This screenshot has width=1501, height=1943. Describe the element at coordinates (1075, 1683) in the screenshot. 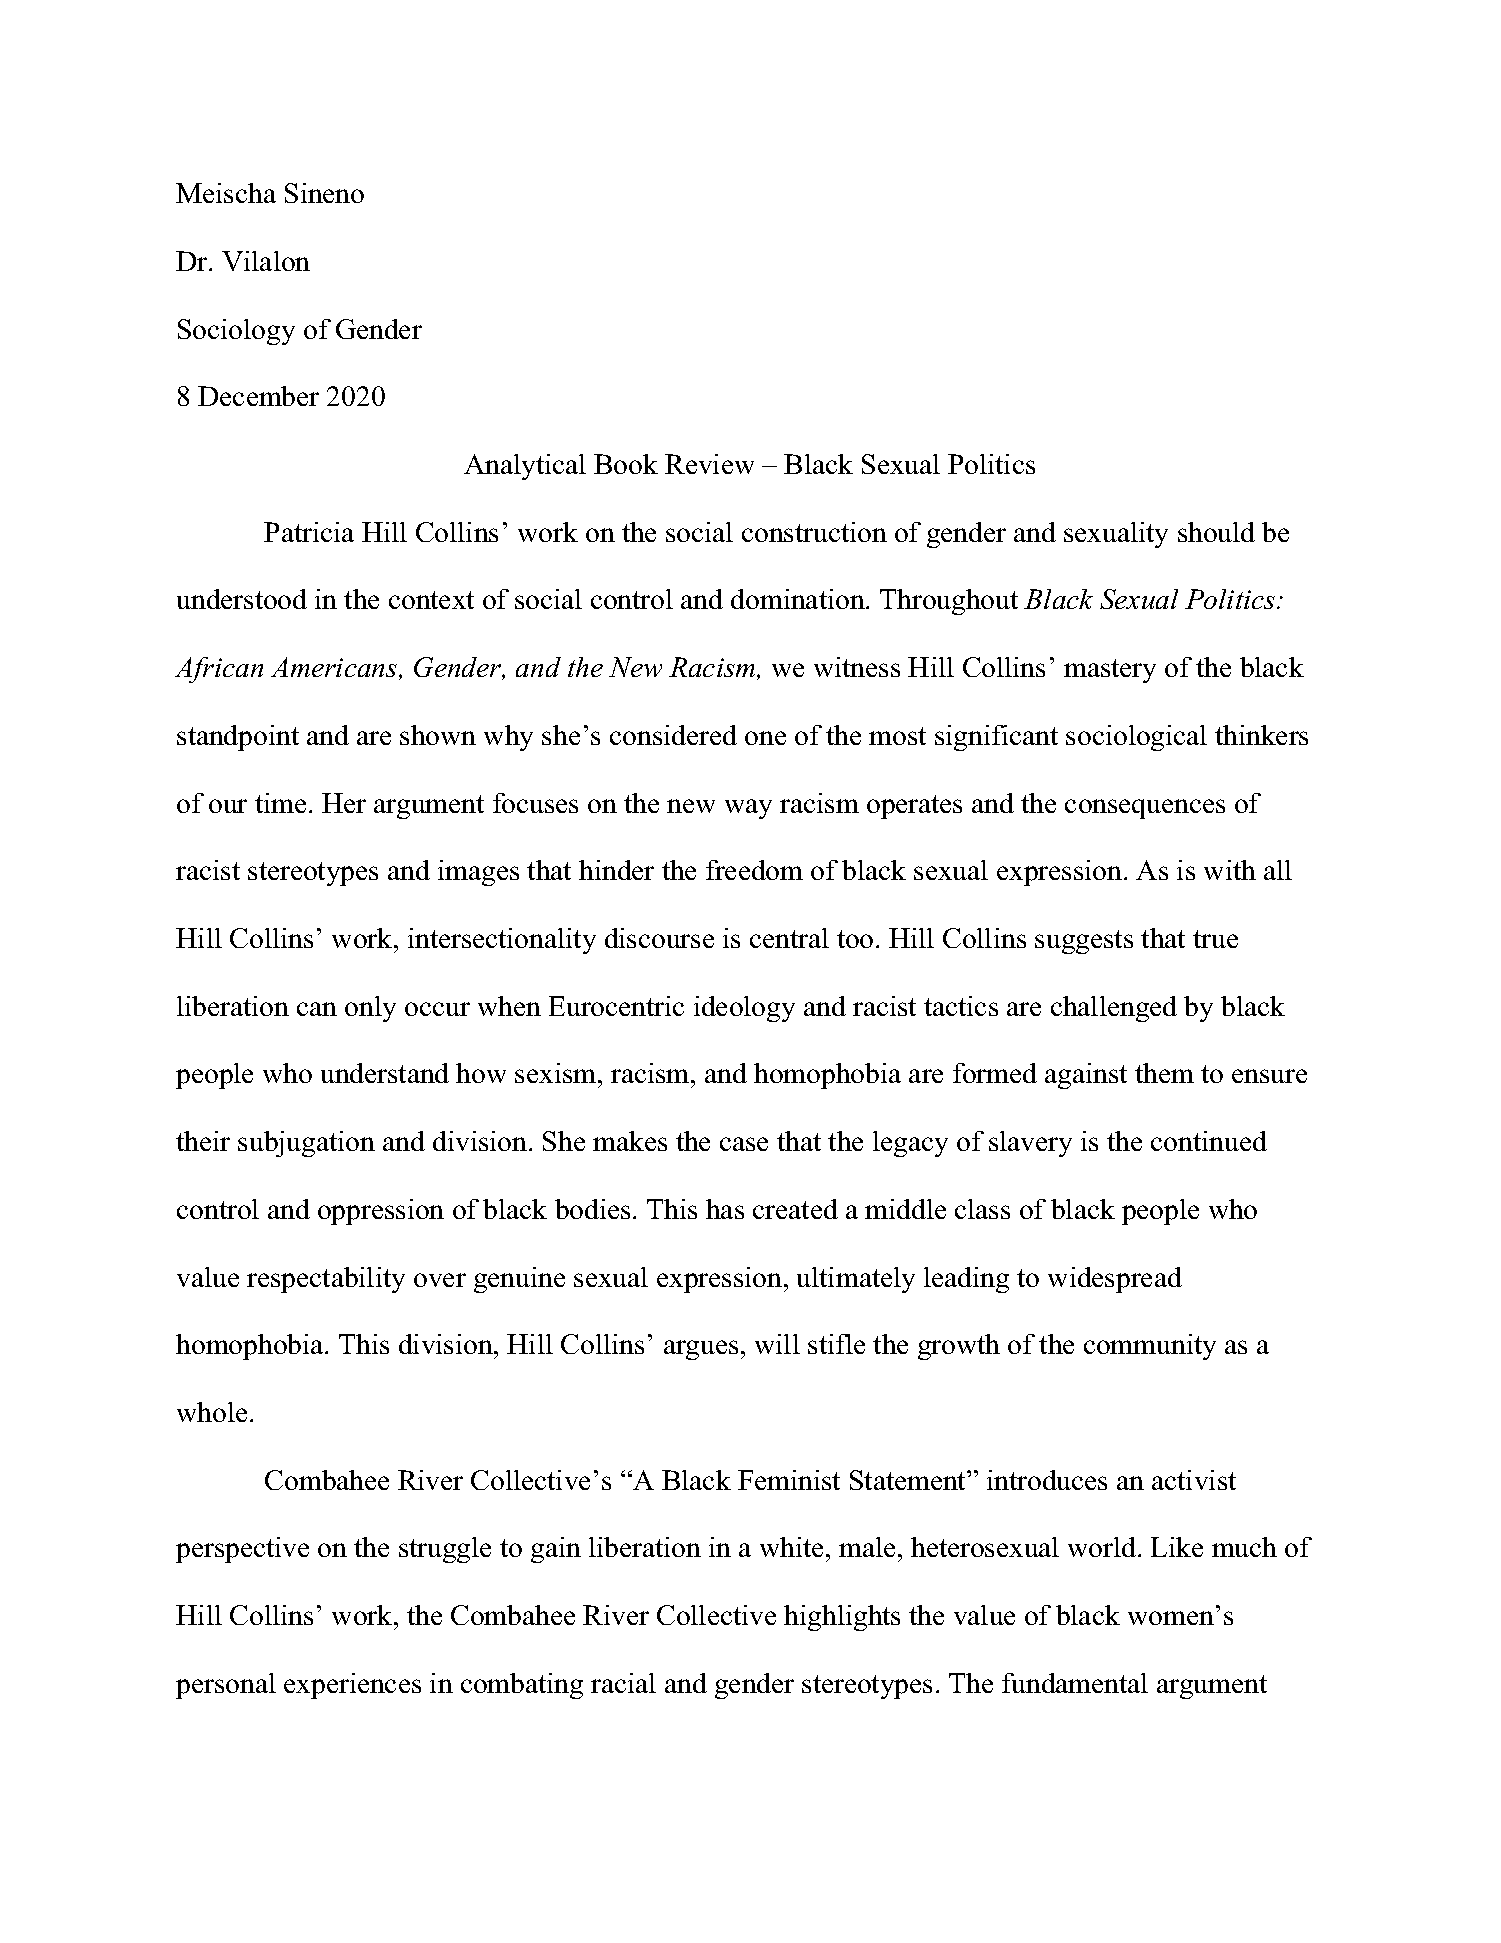

I see `fundamental` at that location.
